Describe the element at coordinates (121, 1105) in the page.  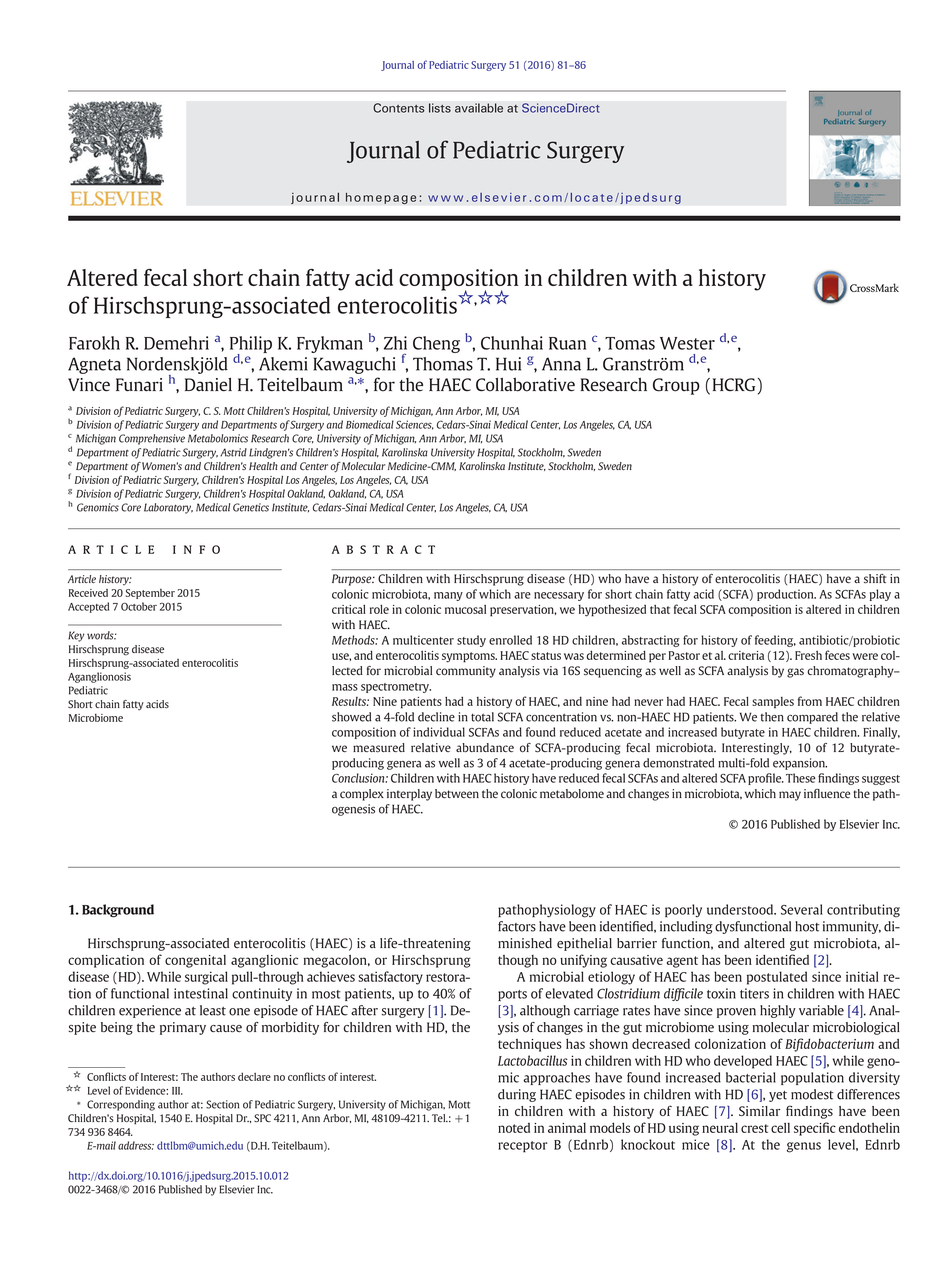
I see `Corresponding` at that location.
